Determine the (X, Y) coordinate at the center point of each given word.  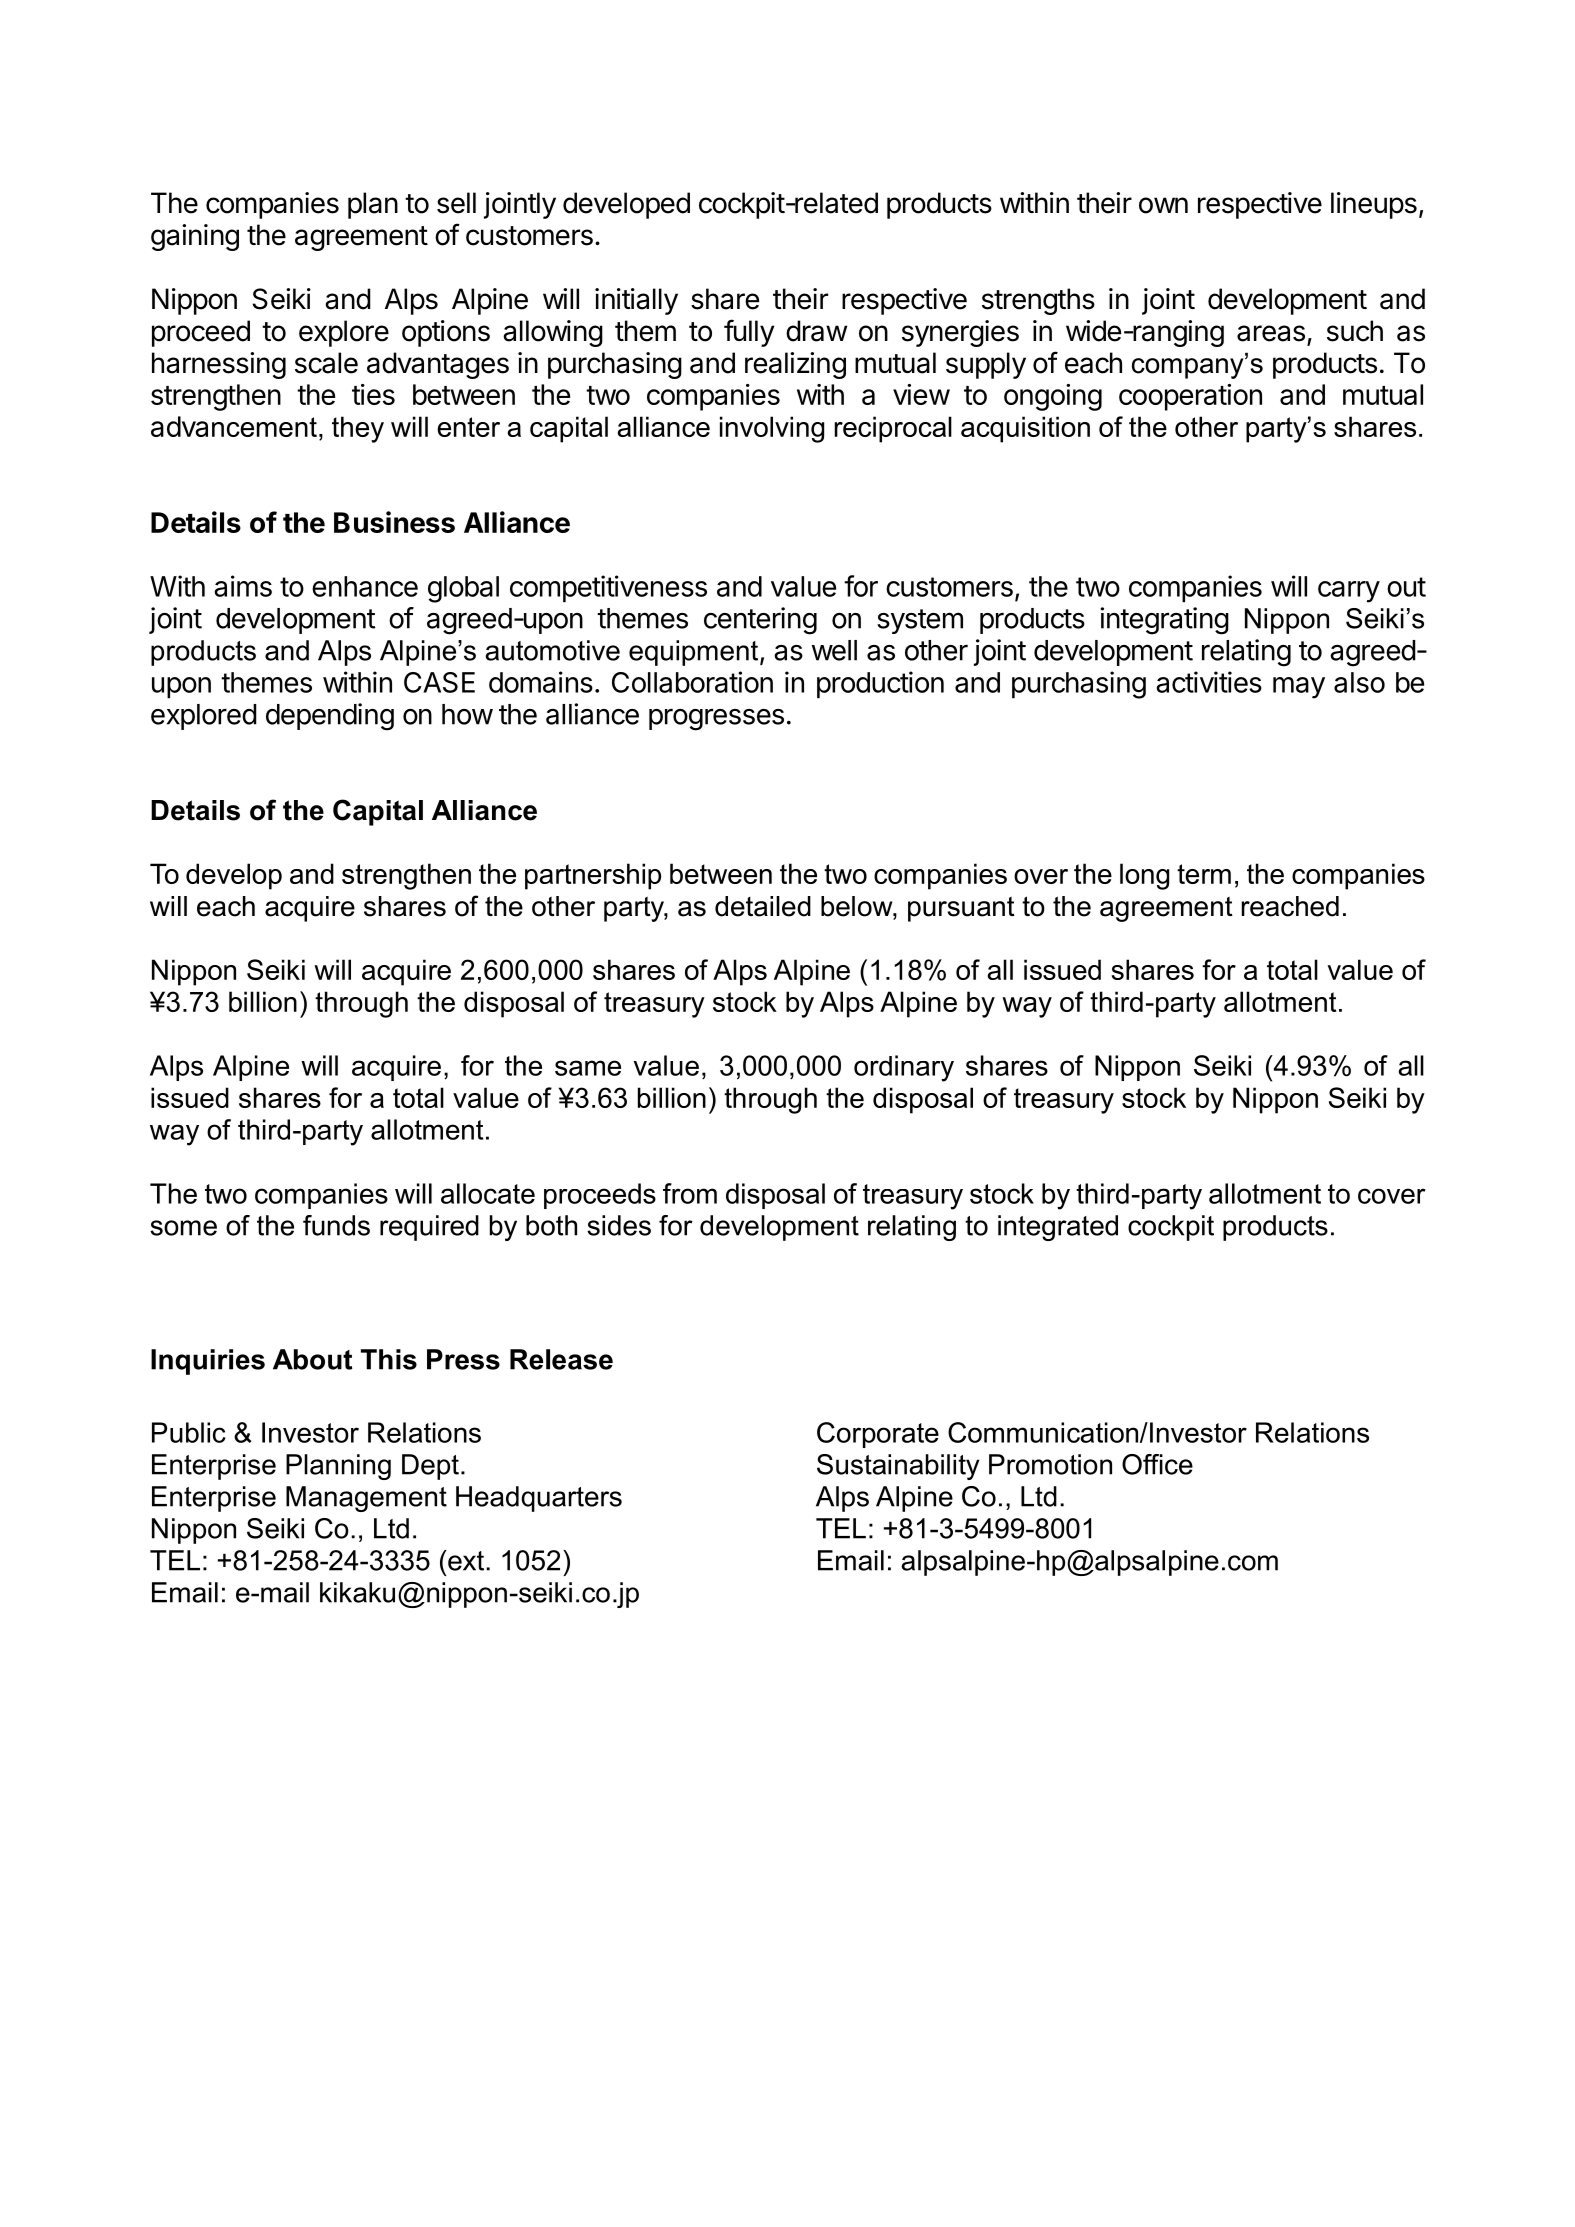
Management (366, 1499)
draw (816, 331)
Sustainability (898, 1467)
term (1204, 874)
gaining (195, 237)
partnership (593, 876)
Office (1157, 1464)
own (1163, 205)
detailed (763, 906)
